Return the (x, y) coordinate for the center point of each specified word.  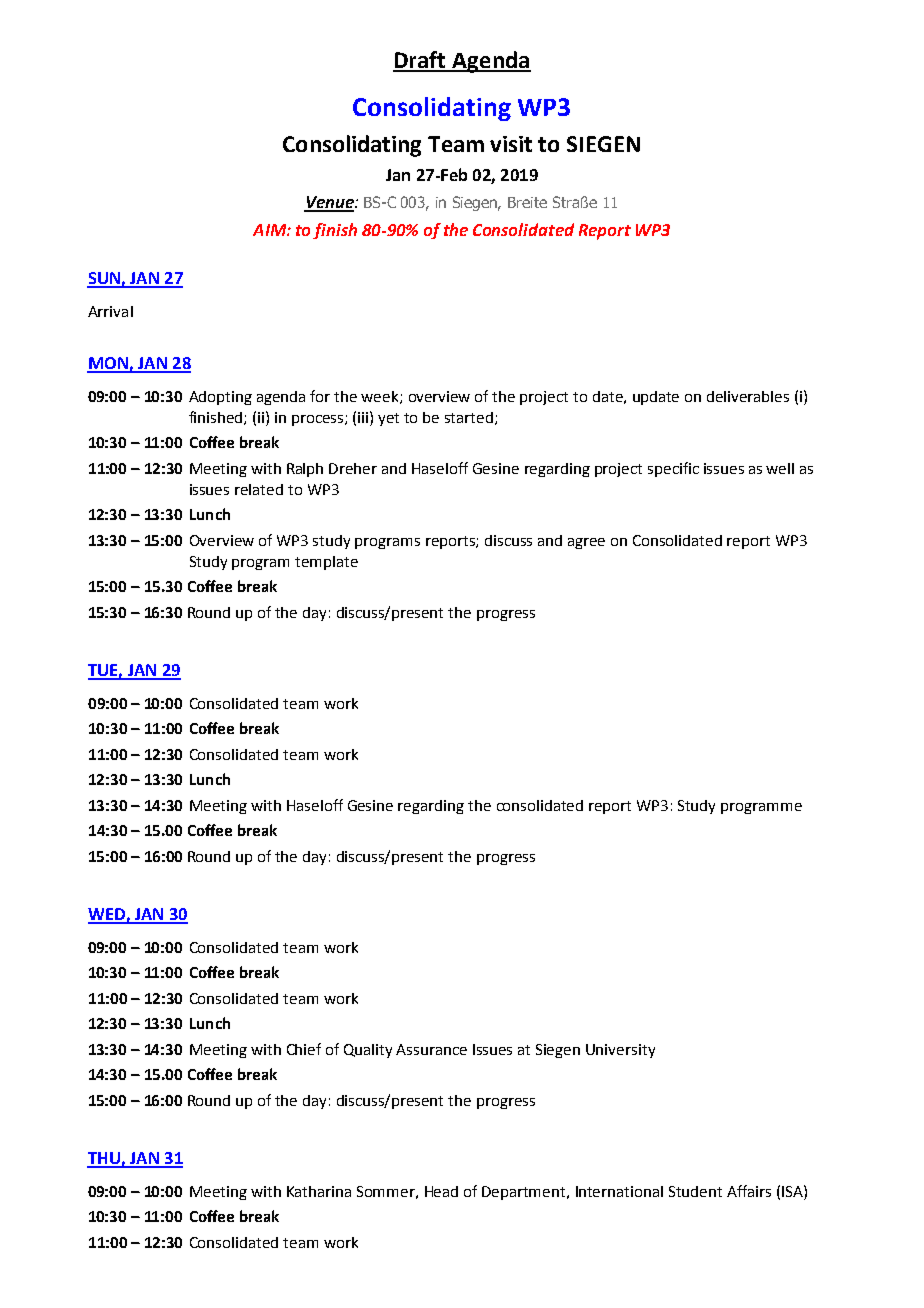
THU (104, 1159)
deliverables (748, 396)
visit (511, 144)
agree (586, 543)
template (326, 563)
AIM (270, 230)
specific (673, 469)
